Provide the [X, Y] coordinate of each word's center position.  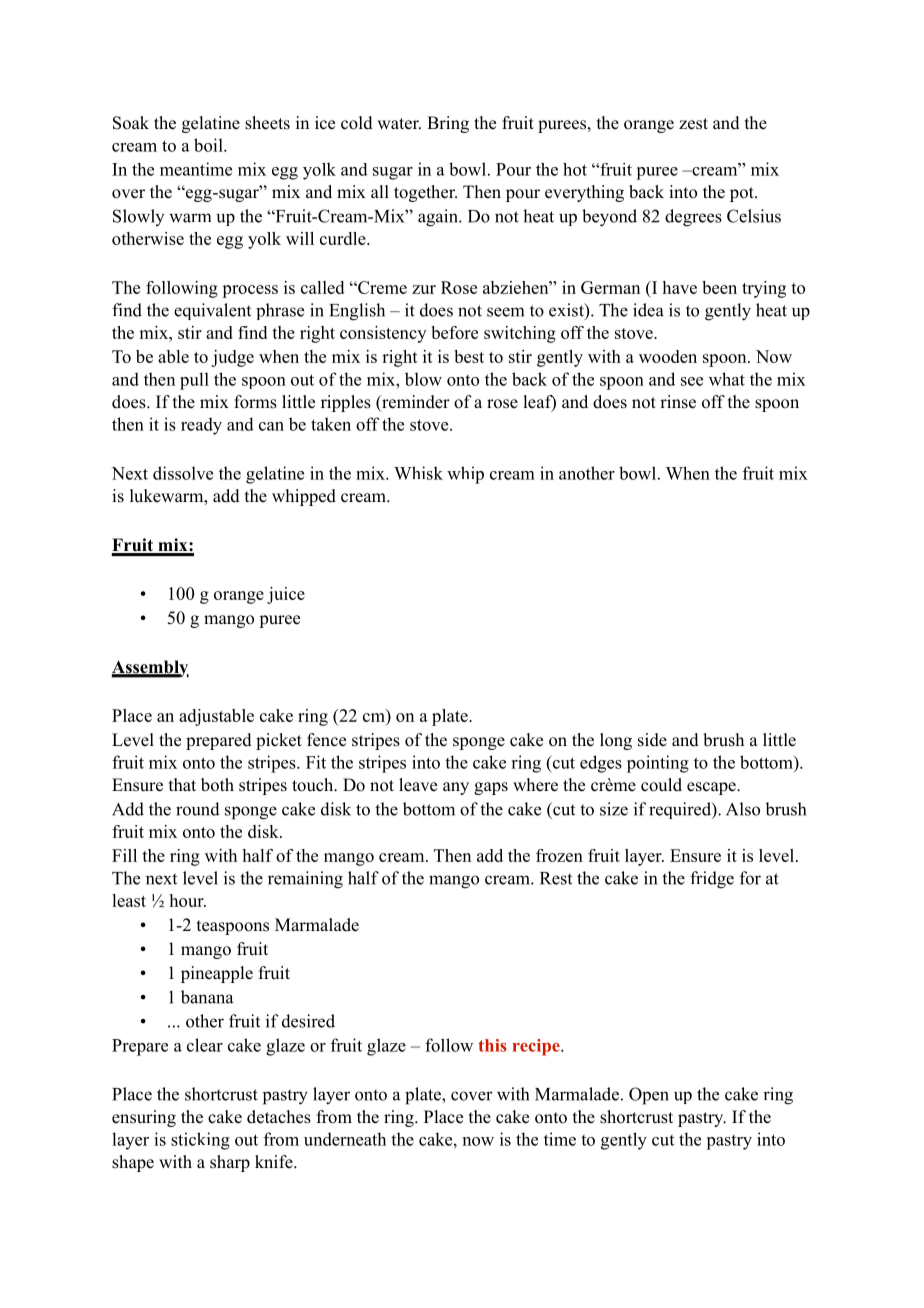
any [456, 788]
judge [232, 358]
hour [188, 900]
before [454, 332]
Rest [556, 878]
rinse [678, 402]
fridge [712, 880]
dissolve [183, 473]
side [652, 740]
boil [209, 145]
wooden [668, 356]
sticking [200, 1141]
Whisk [418, 473]
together [425, 193]
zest [693, 124]
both [217, 785]
